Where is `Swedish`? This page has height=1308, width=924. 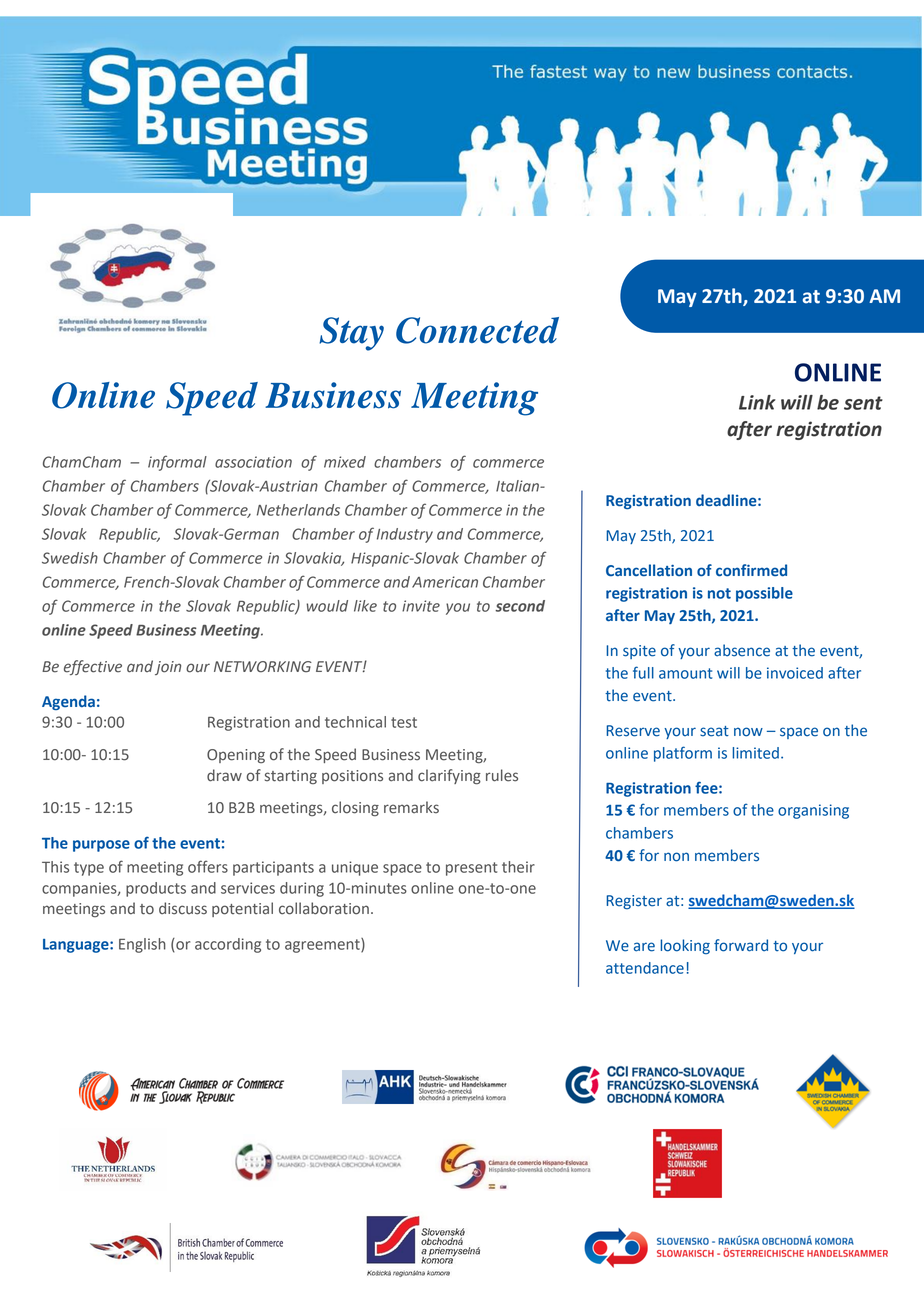
Swedish is located at coordinates (70, 558).
